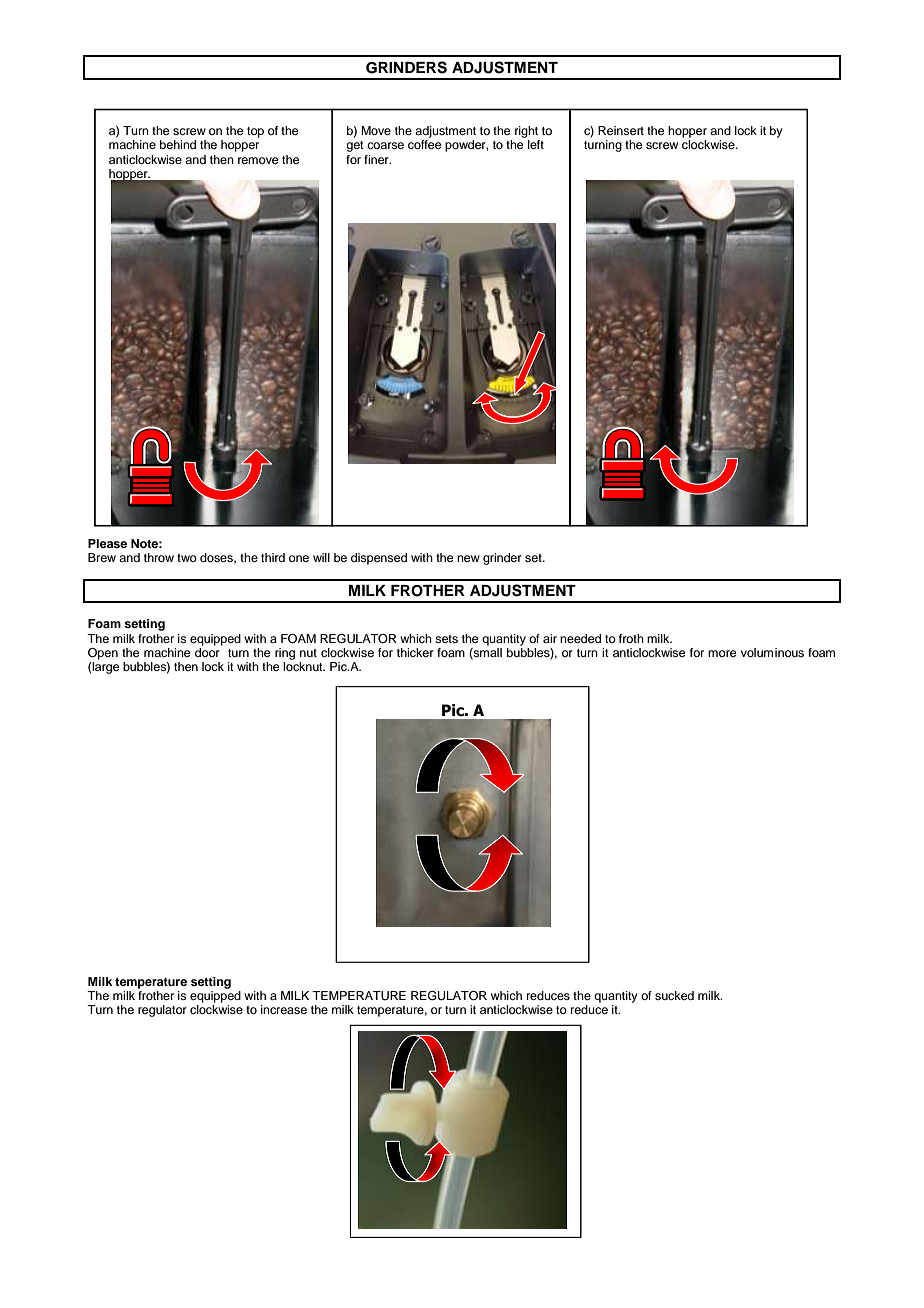 Image resolution: width=924 pixels, height=1308 pixels. What do you see at coordinates (284, 1009) in the screenshot?
I see `increase` at bounding box center [284, 1009].
